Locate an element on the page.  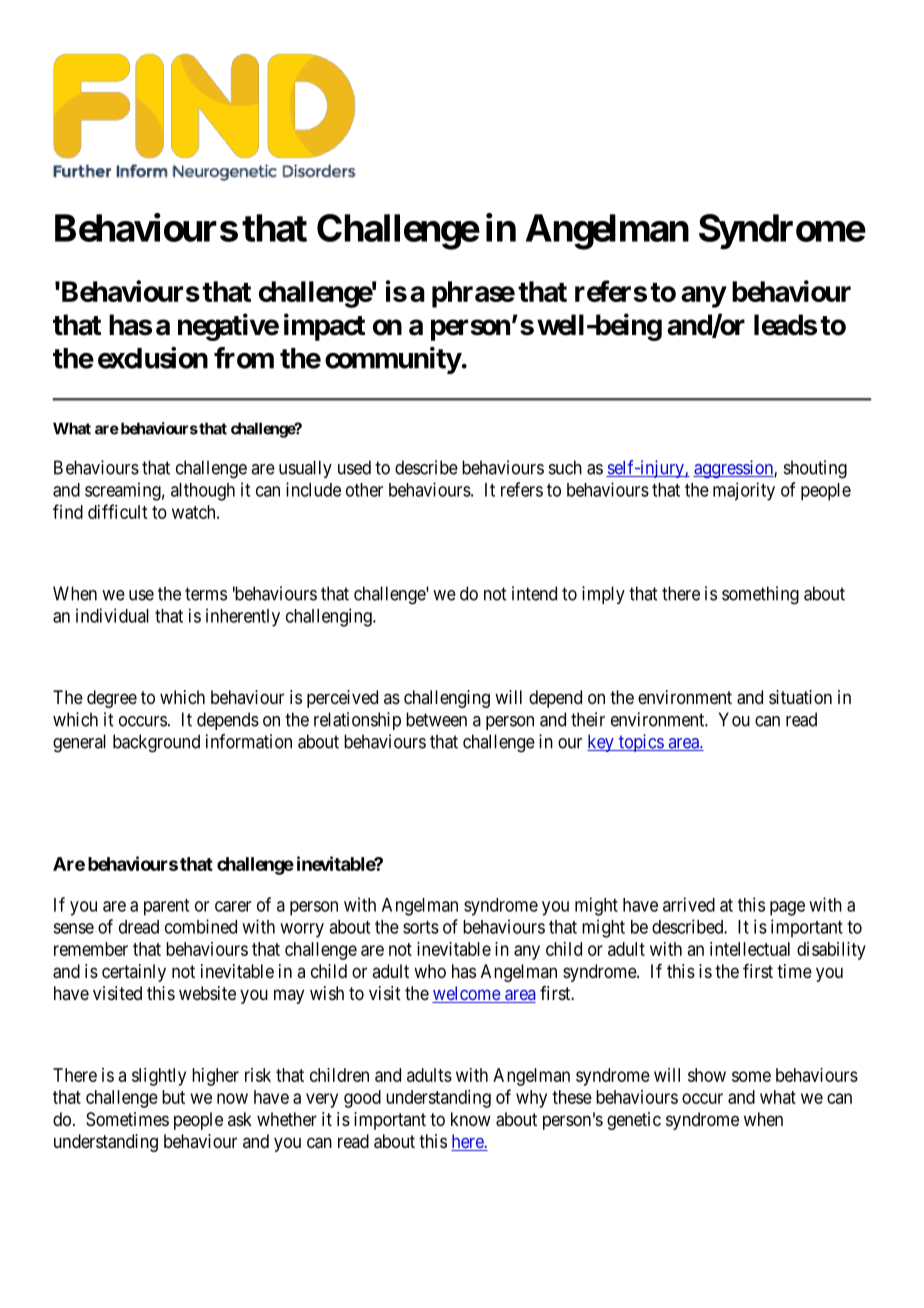
intend is located at coordinates (534, 593).
